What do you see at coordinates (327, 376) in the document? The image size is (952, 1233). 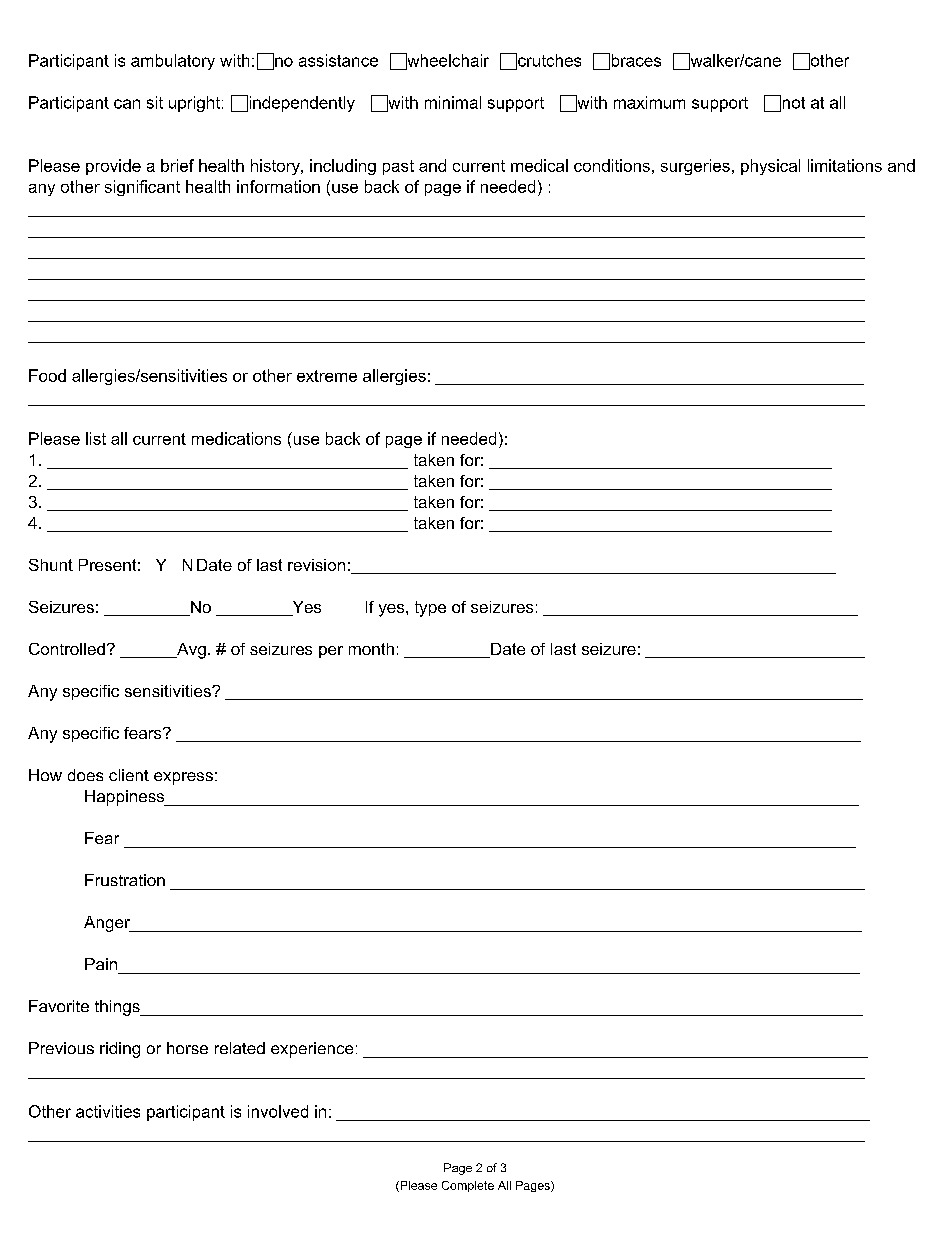 I see `extreme` at bounding box center [327, 376].
